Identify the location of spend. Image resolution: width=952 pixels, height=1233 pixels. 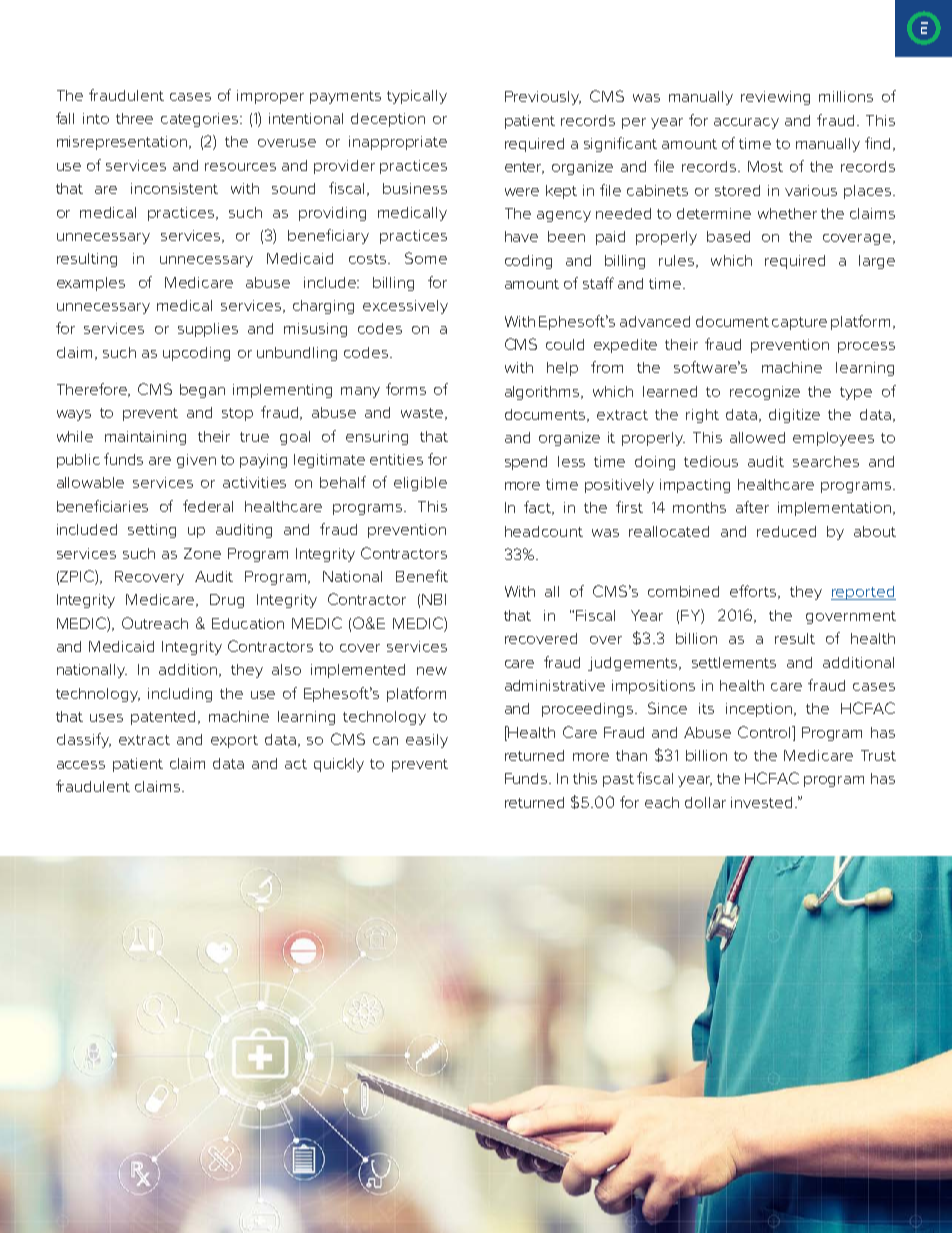
(526, 463).
